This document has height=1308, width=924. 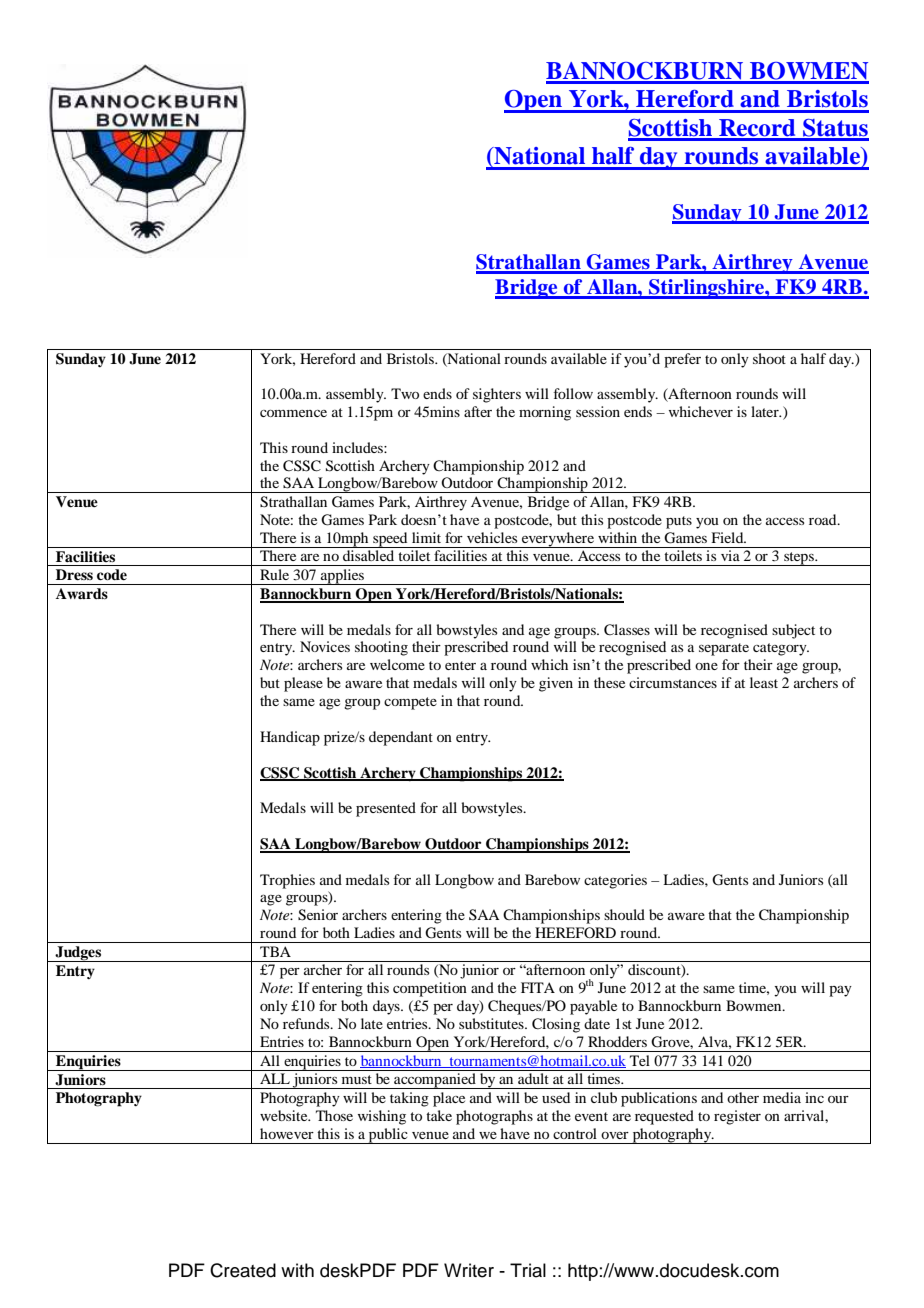 I want to click on Judges, so click(x=78, y=954).
